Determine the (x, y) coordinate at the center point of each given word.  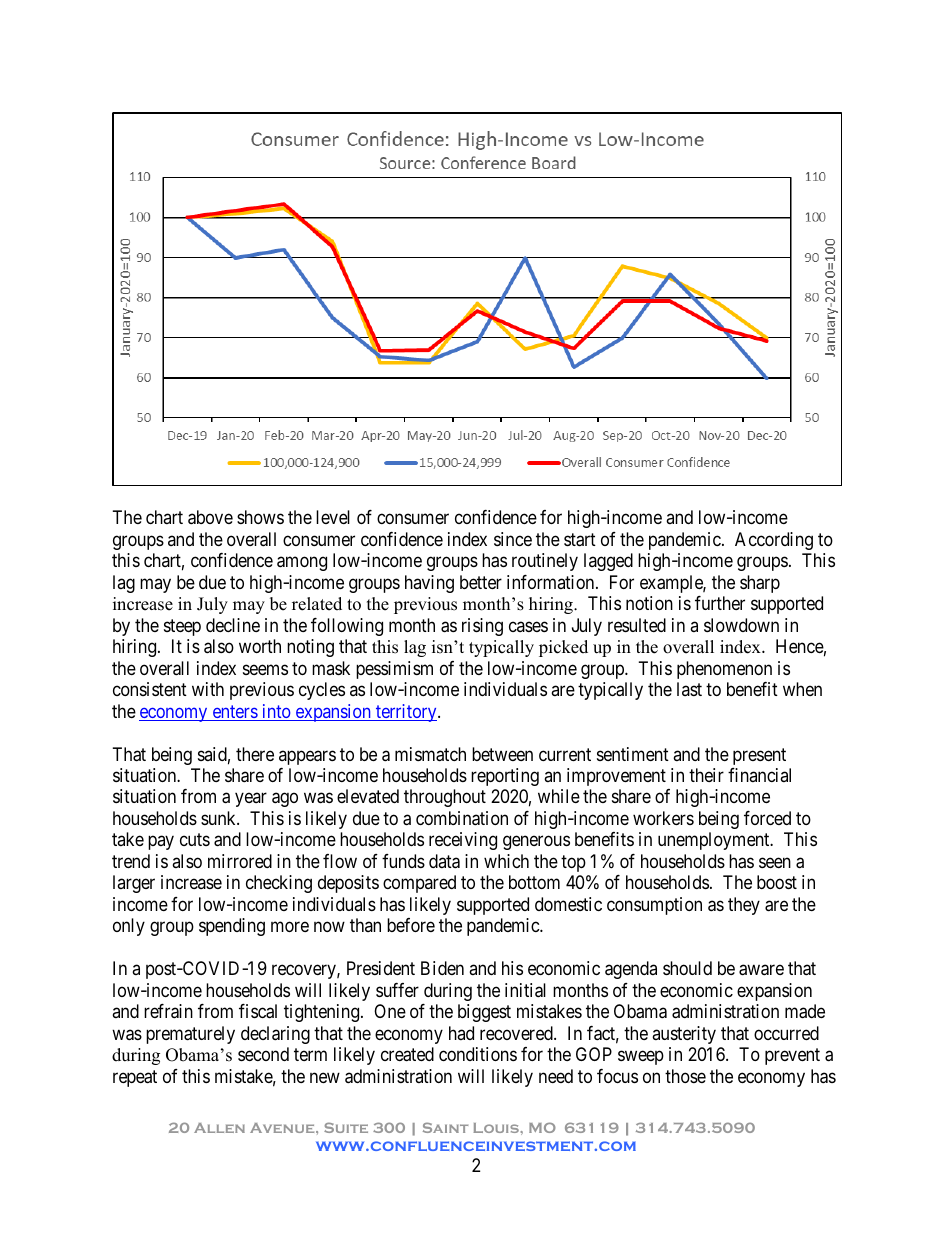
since (513, 539)
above (210, 517)
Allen (219, 1128)
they (744, 906)
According (774, 541)
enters (234, 713)
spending (232, 927)
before (411, 925)
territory (406, 713)
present (759, 756)
